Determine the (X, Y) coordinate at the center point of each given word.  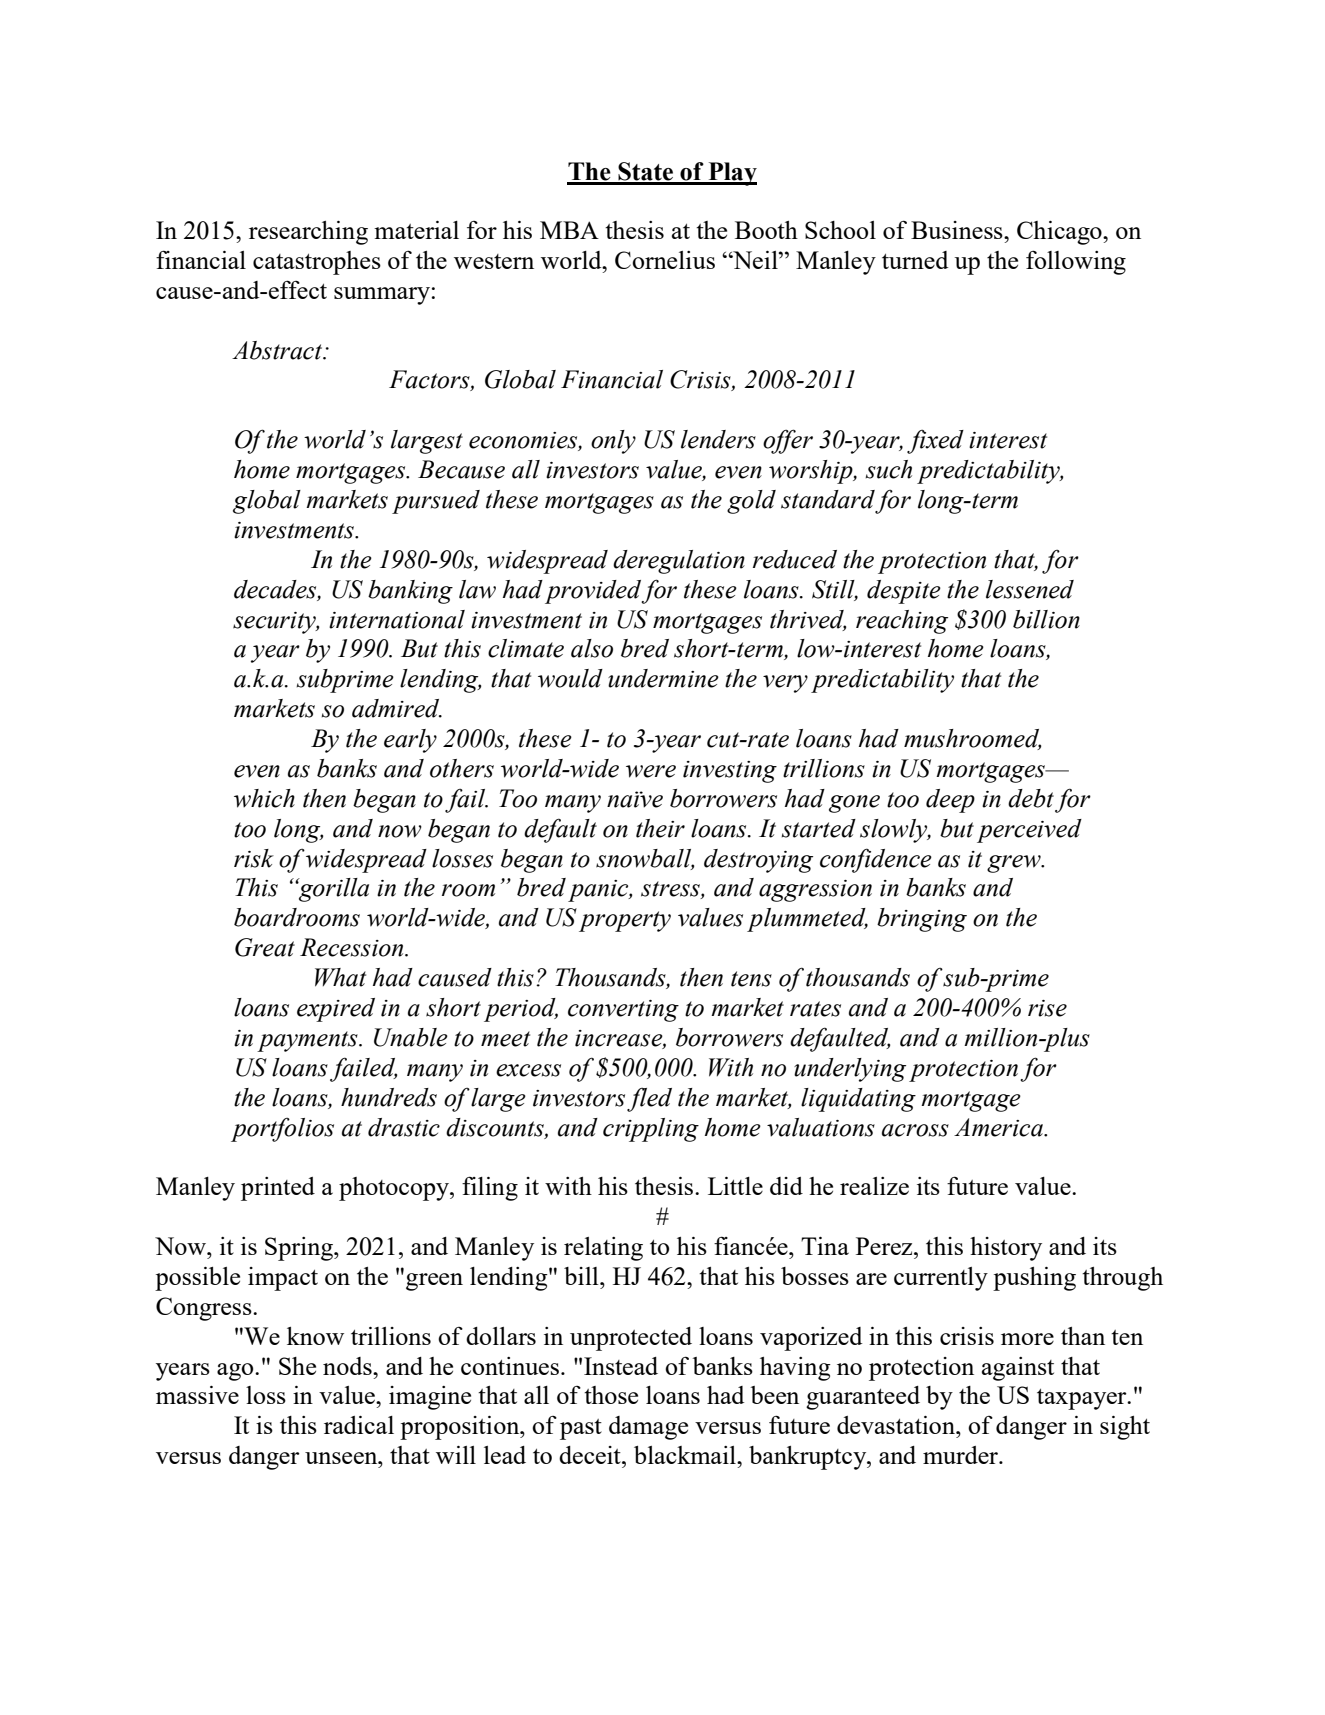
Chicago (1060, 233)
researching (308, 233)
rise (1047, 1008)
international (397, 619)
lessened (1030, 589)
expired (336, 1010)
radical (359, 1425)
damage (648, 1428)
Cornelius (665, 260)
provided (593, 592)
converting (623, 1011)
